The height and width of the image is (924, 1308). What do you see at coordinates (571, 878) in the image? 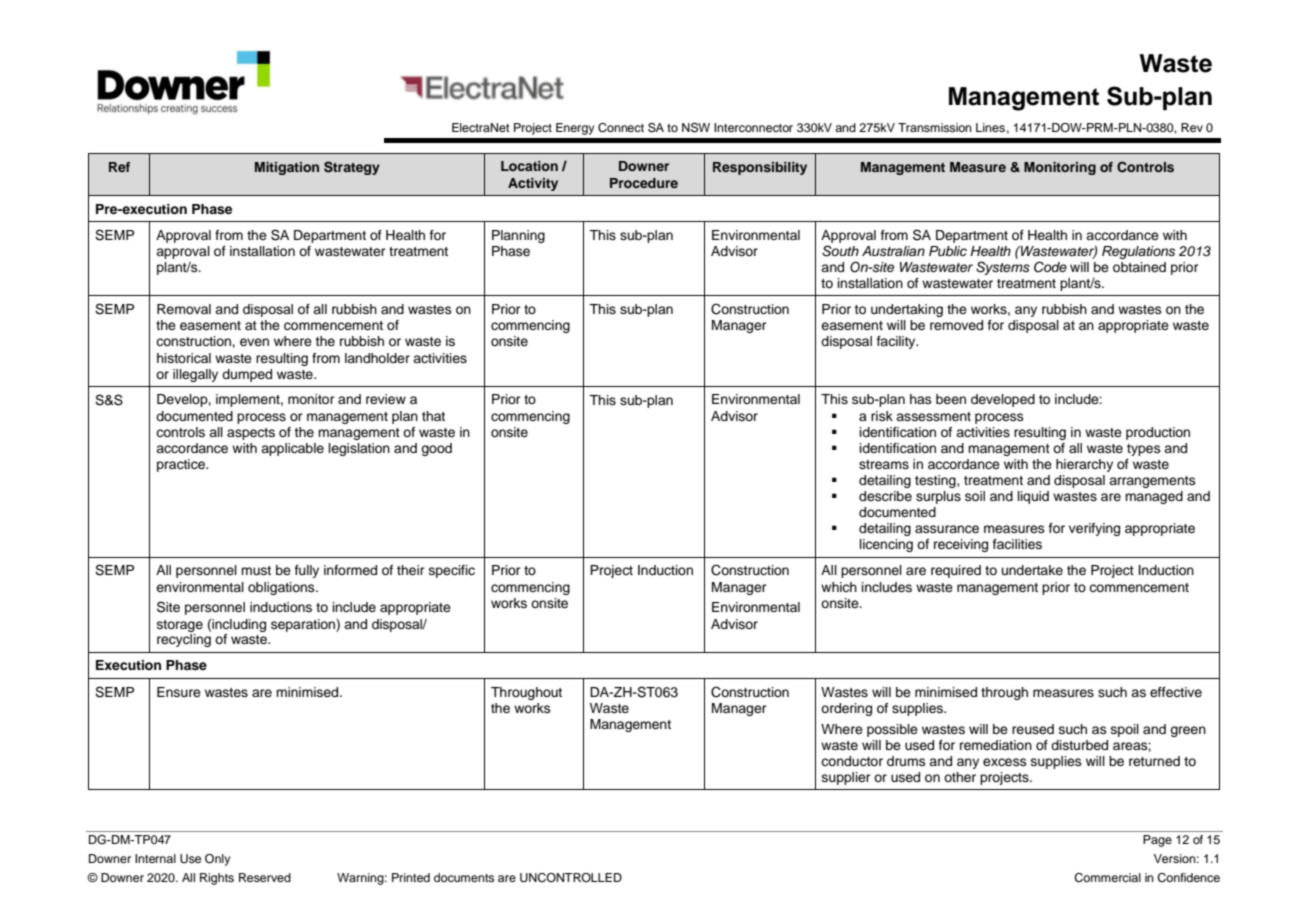
I see `UNCONTROLLED` at bounding box center [571, 878].
